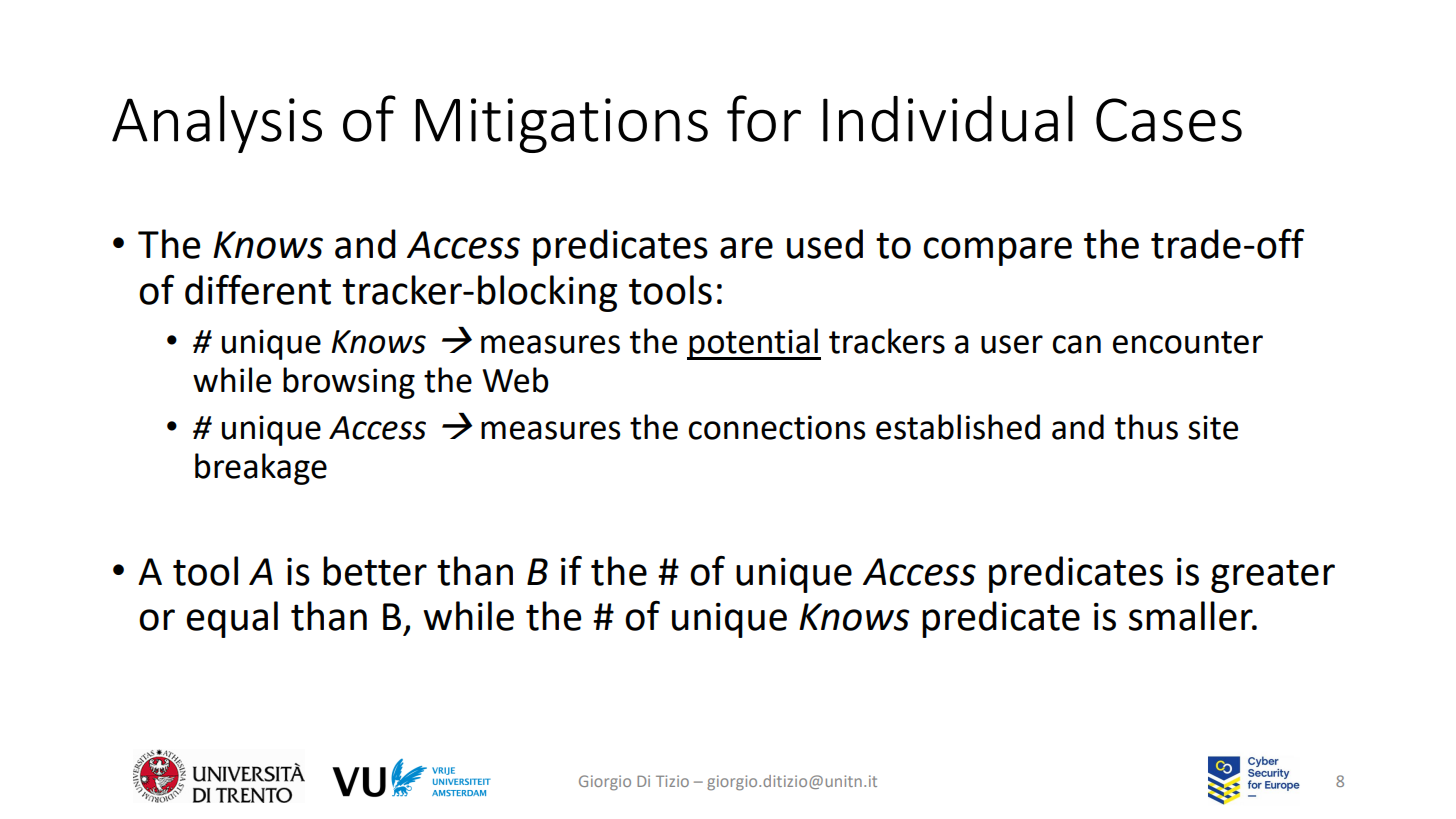 Image resolution: width=1456 pixels, height=819 pixels. I want to click on smaller, so click(1192, 616).
